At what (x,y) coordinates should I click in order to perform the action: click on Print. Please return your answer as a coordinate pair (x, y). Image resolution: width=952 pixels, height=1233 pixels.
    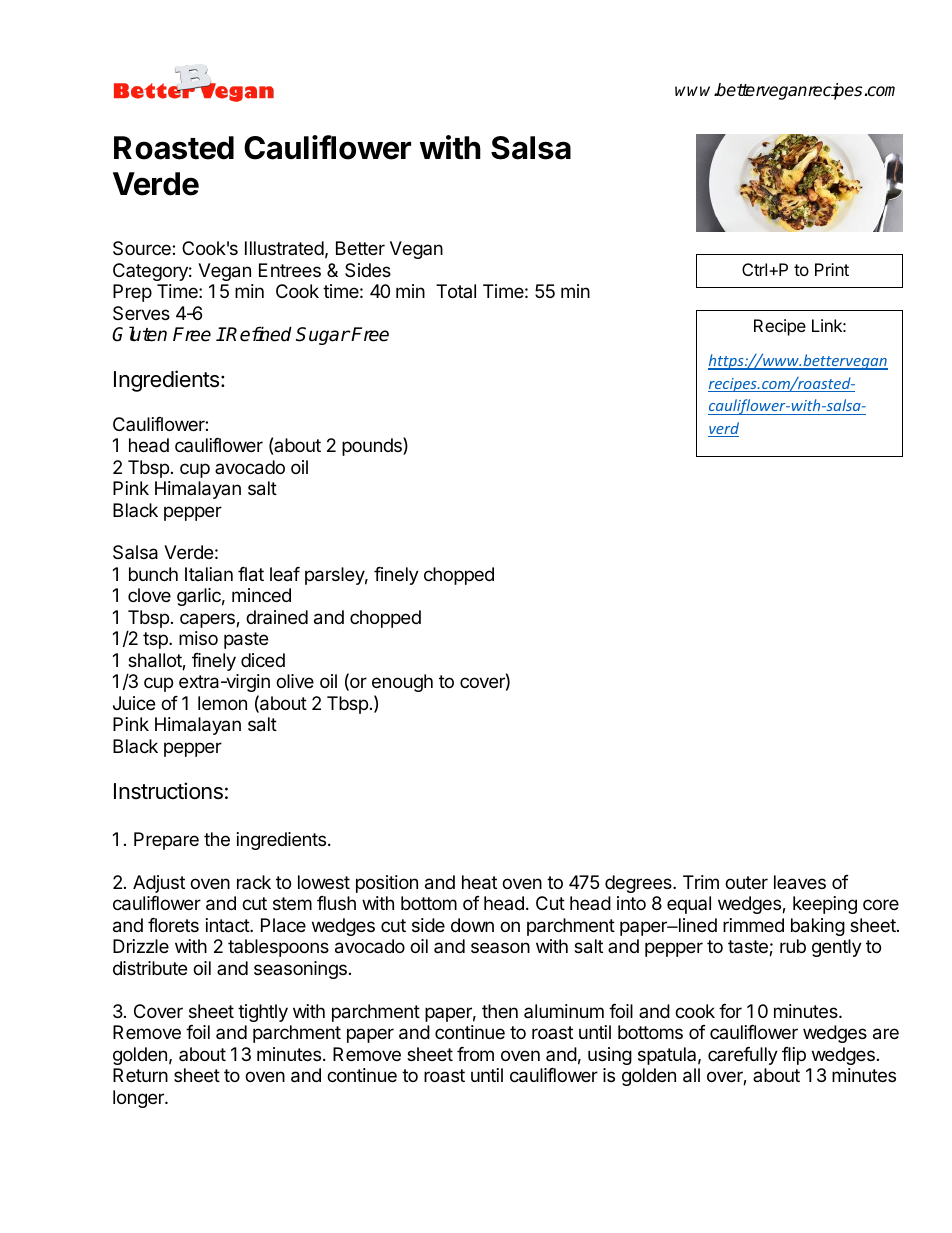
    Looking at the image, I should click on (832, 269).
